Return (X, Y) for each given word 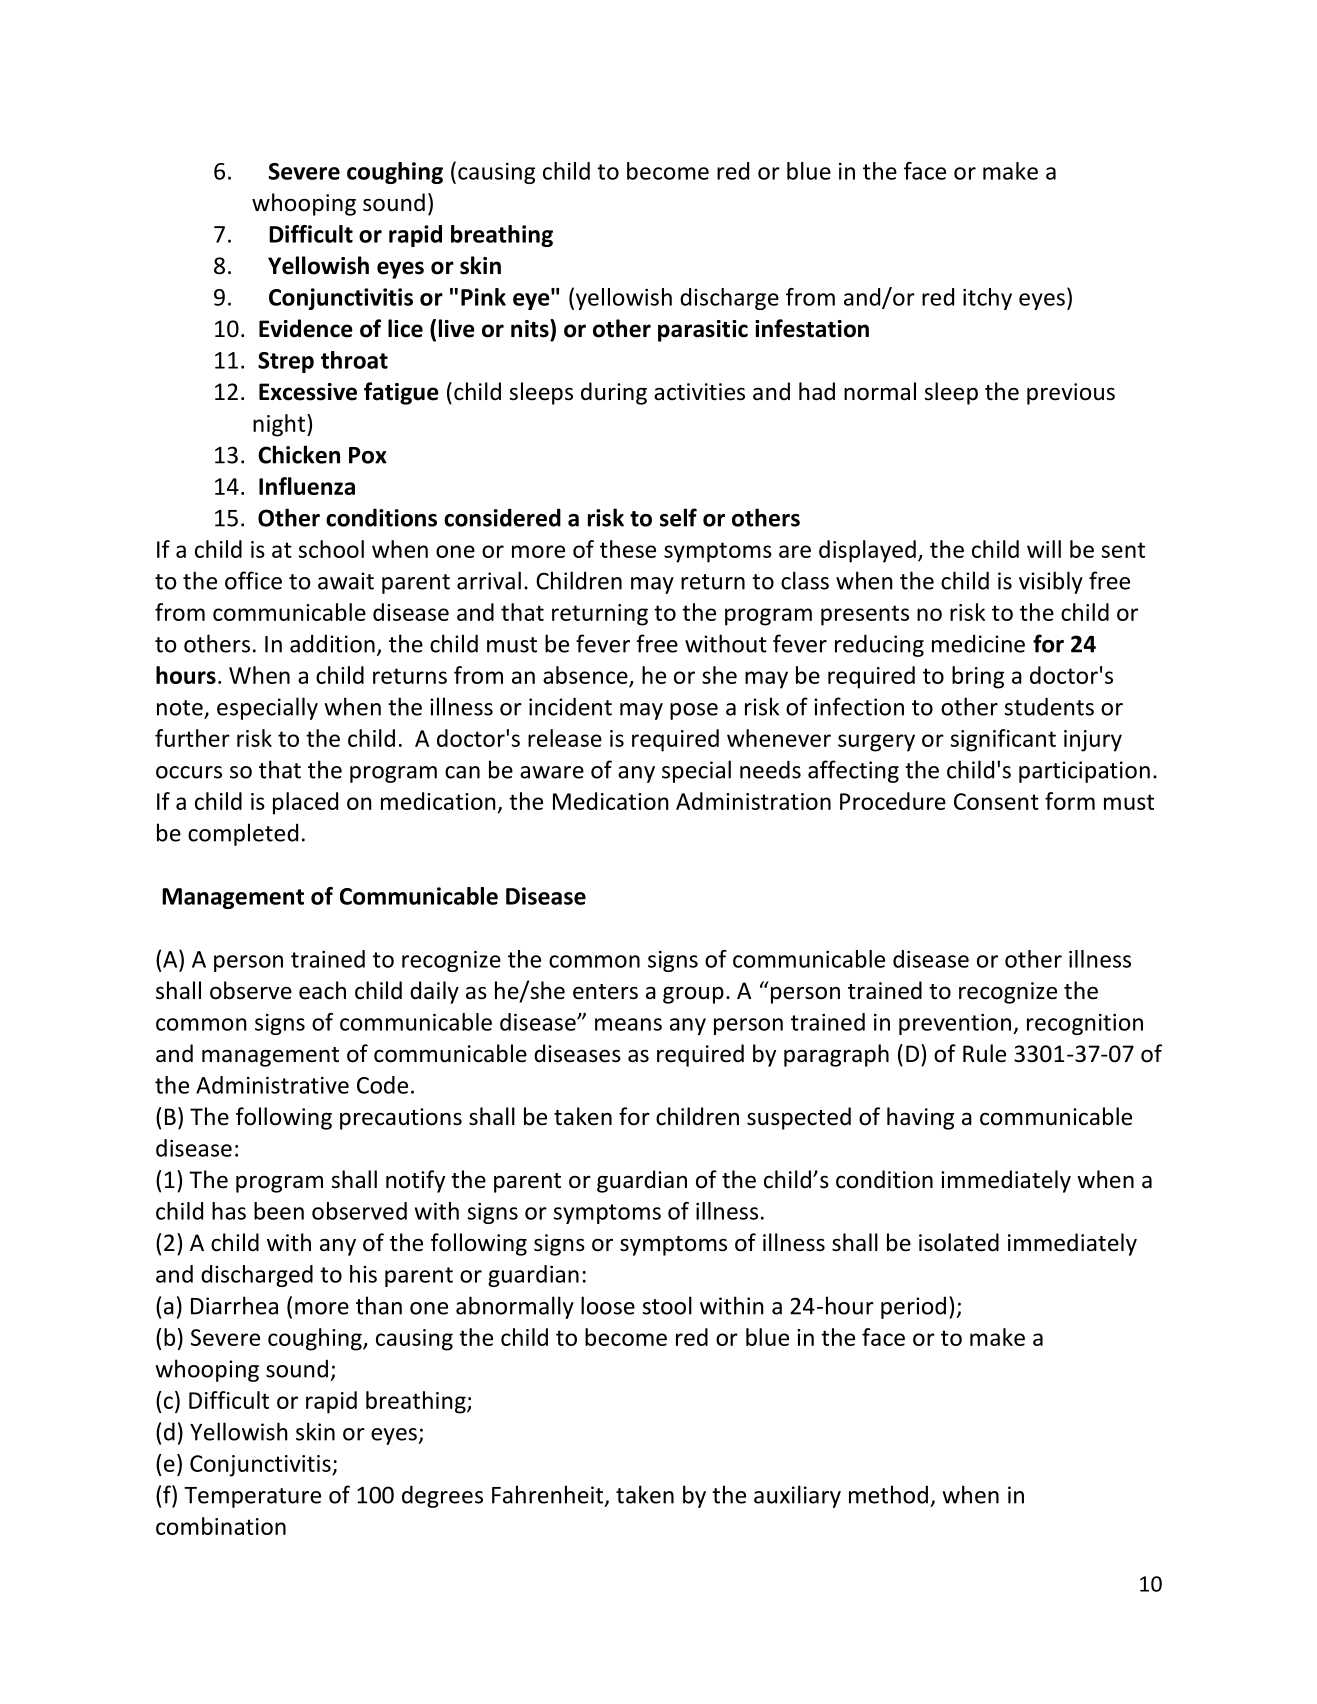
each (322, 990)
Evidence (306, 328)
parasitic (703, 331)
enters (605, 992)
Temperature (252, 1497)
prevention (955, 1024)
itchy (987, 299)
